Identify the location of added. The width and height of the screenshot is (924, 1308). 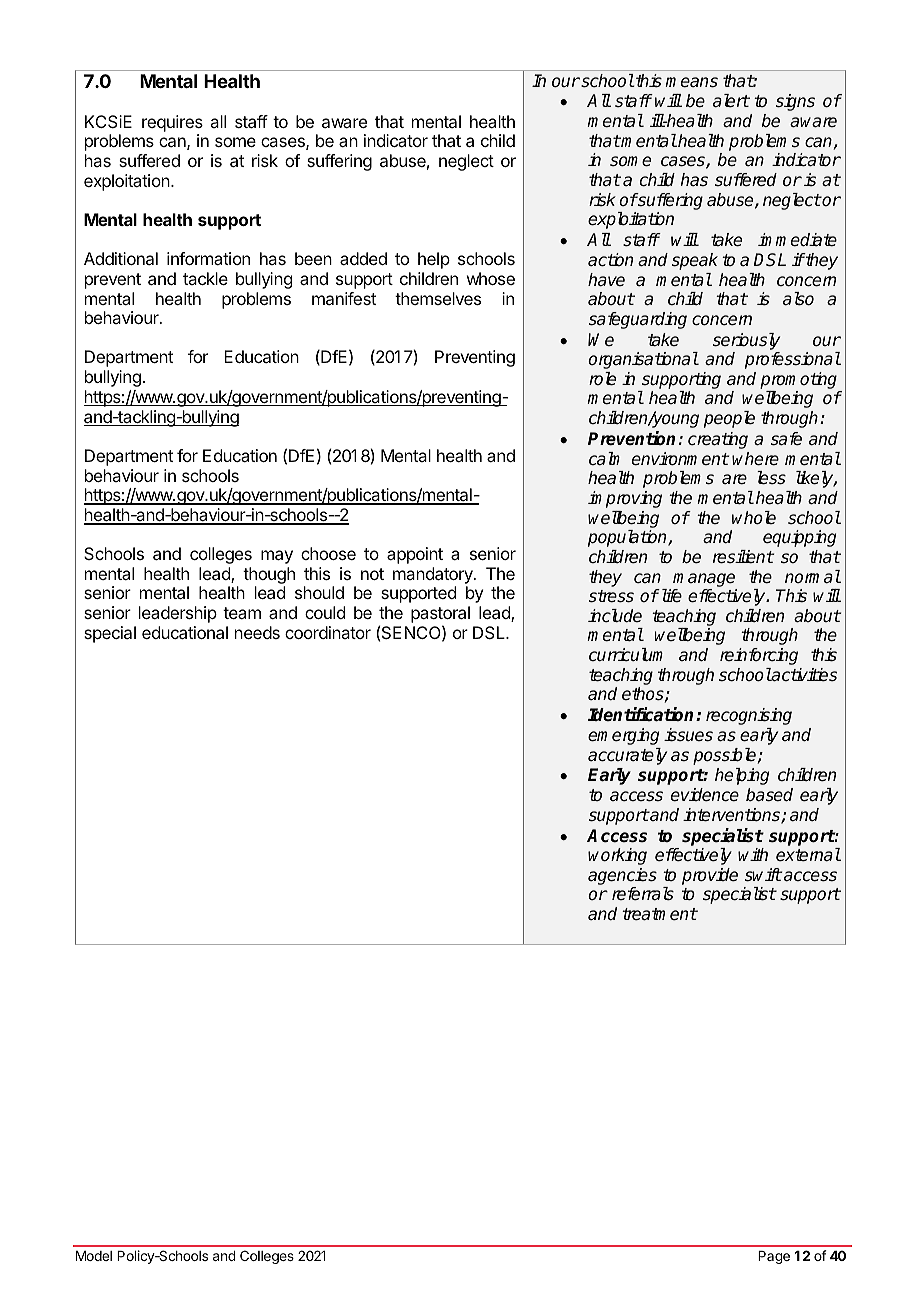
(363, 258).
